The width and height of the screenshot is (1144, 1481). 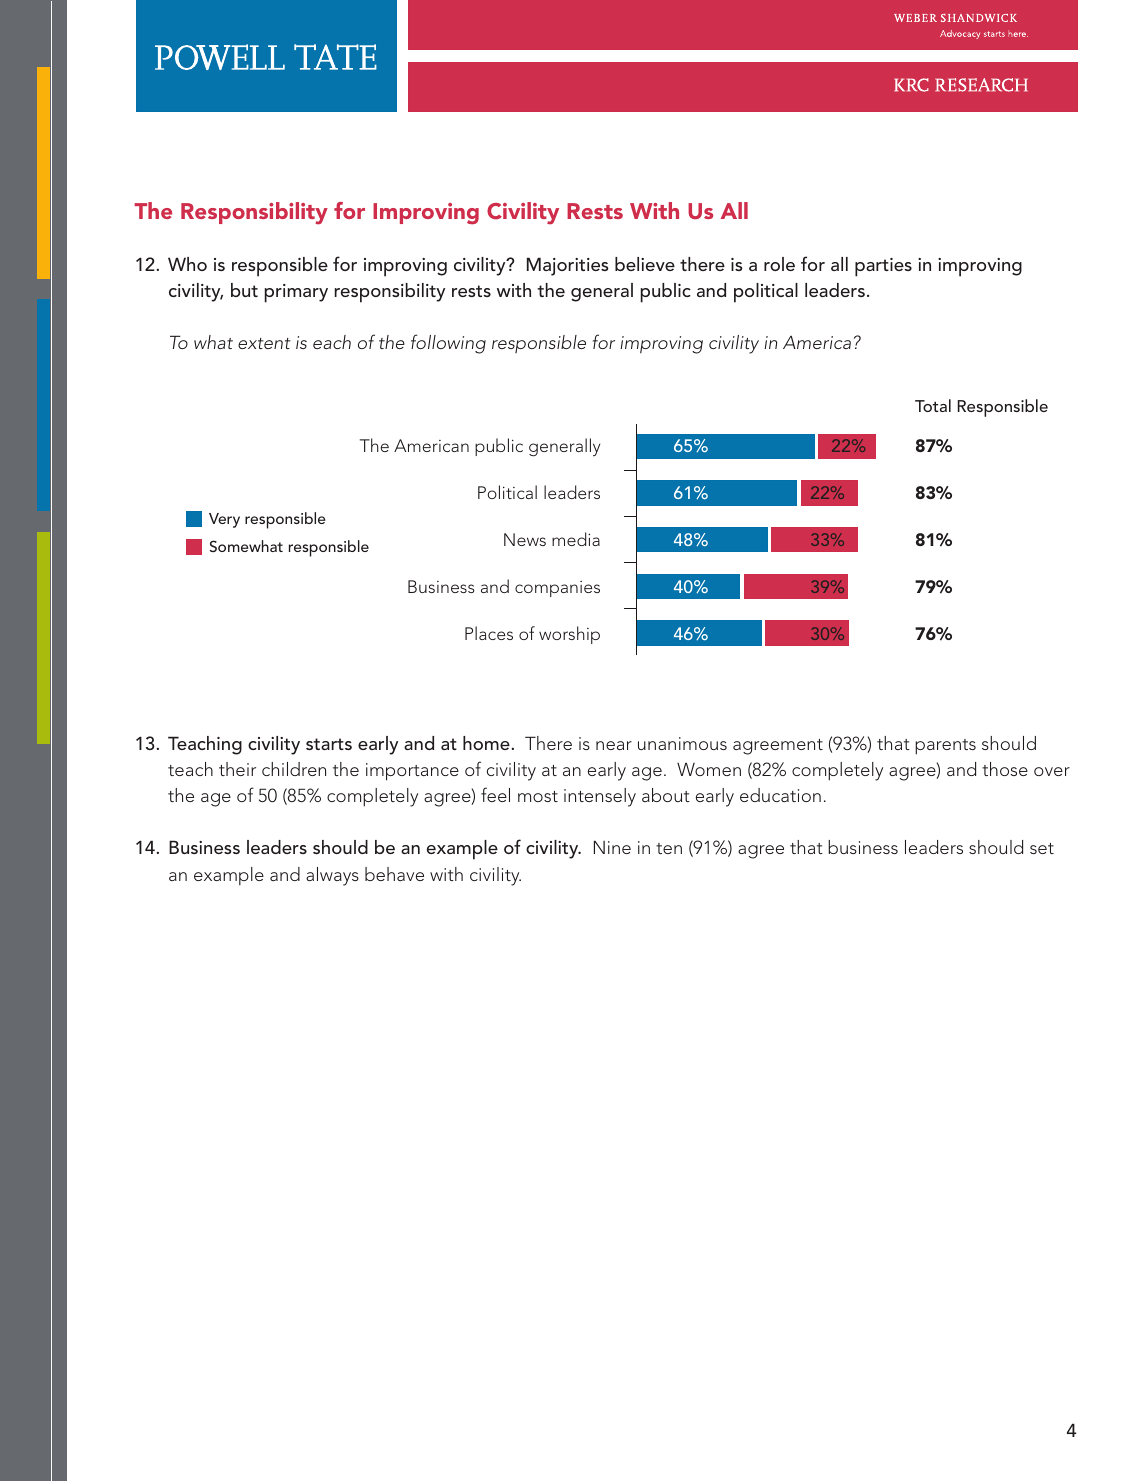 I want to click on Very, so click(x=224, y=520).
